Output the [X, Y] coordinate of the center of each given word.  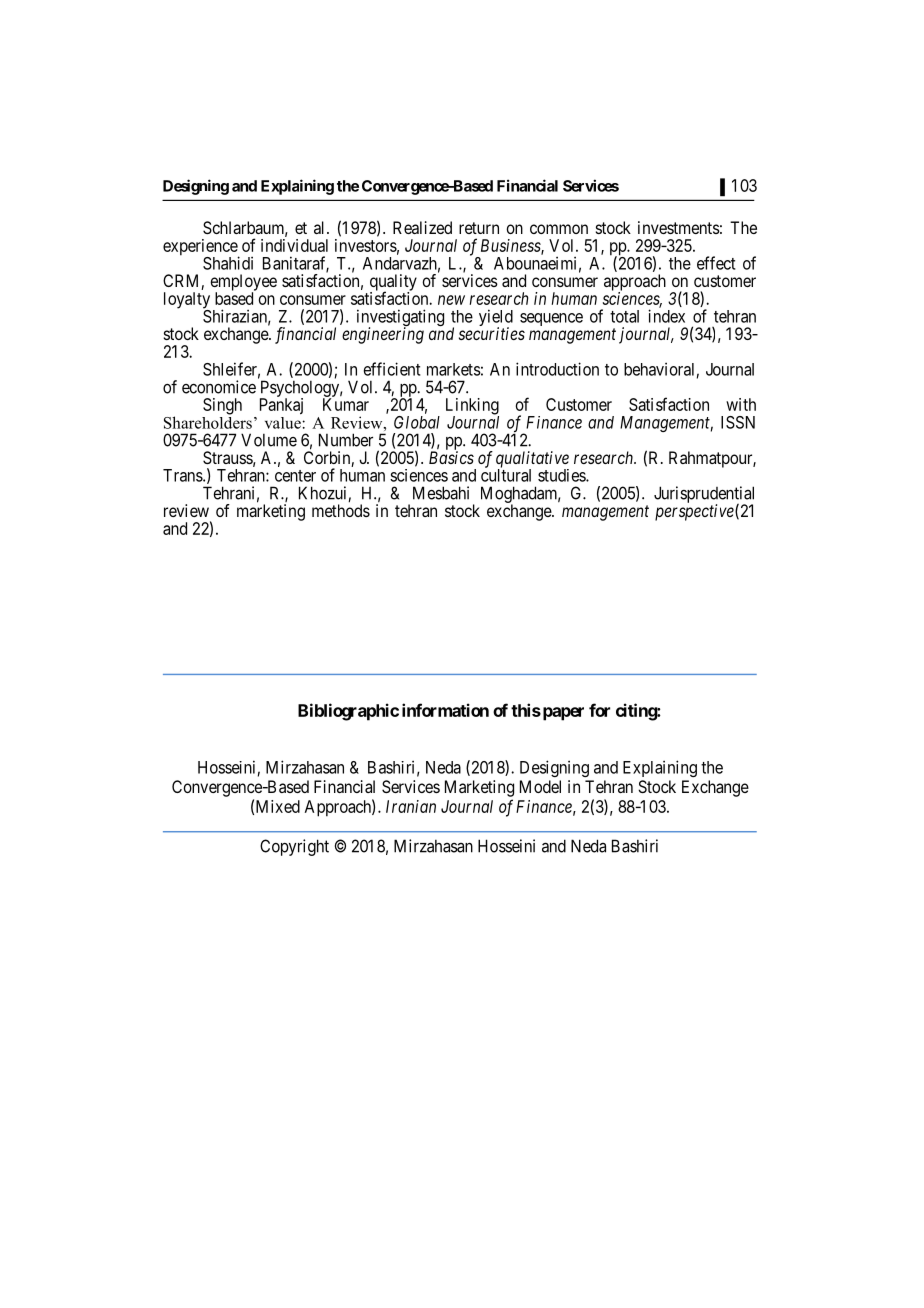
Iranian [411, 806]
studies [562, 475]
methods [341, 510]
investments [679, 227]
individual [294, 245]
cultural [506, 474]
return [479, 228]
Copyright [294, 847]
